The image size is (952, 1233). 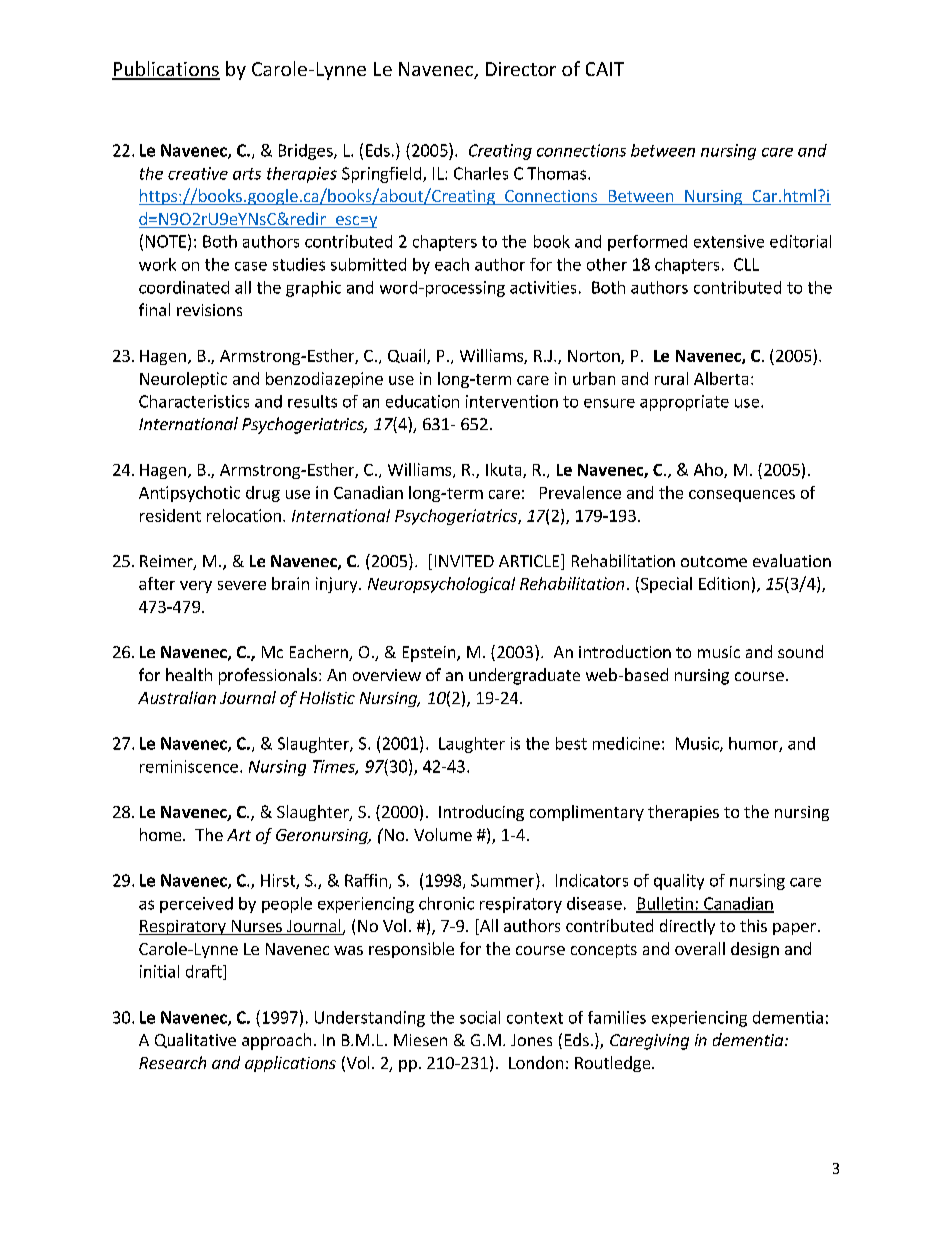 What do you see at coordinates (166, 70) in the screenshot?
I see `Publications` at bounding box center [166, 70].
